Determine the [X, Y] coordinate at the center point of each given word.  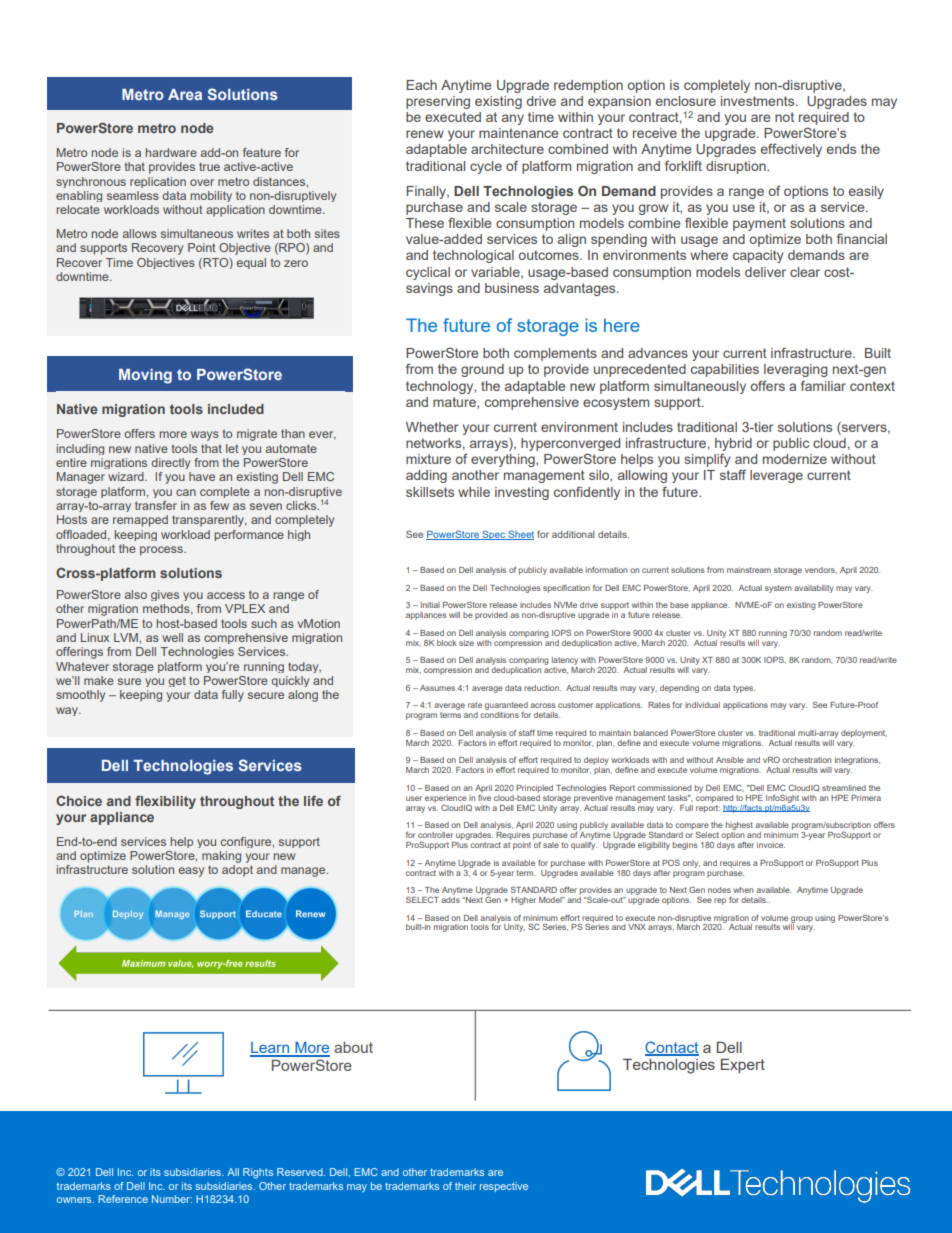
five [484, 796]
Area [185, 94]
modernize [795, 459]
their [465, 1186]
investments [759, 101]
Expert [743, 1066]
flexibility [165, 802]
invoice [771, 845]
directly [170, 463]
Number [172, 1199]
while [474, 492]
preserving [438, 102]
